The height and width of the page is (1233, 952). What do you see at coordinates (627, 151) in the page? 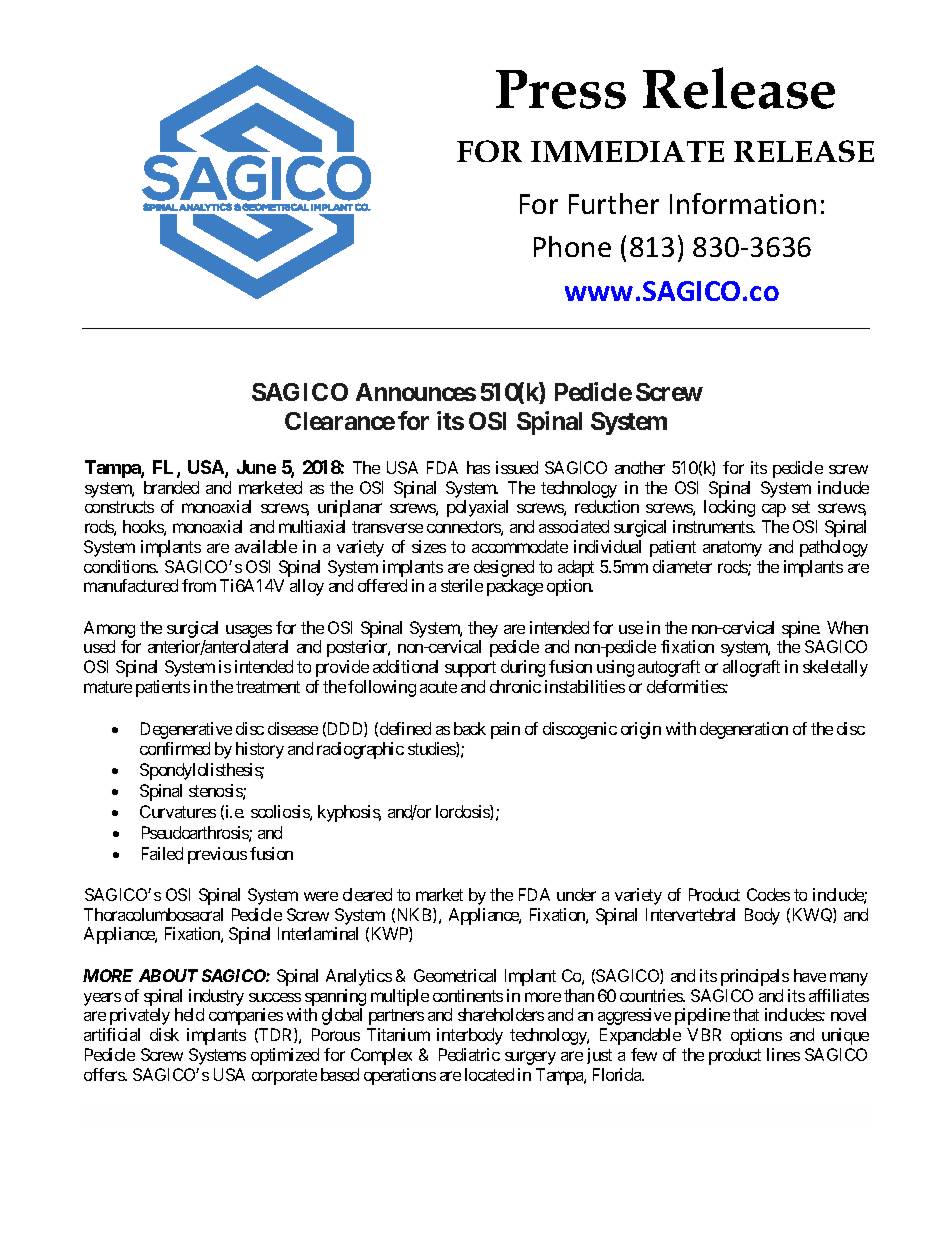
I see `IMMEDIATE` at bounding box center [627, 151].
